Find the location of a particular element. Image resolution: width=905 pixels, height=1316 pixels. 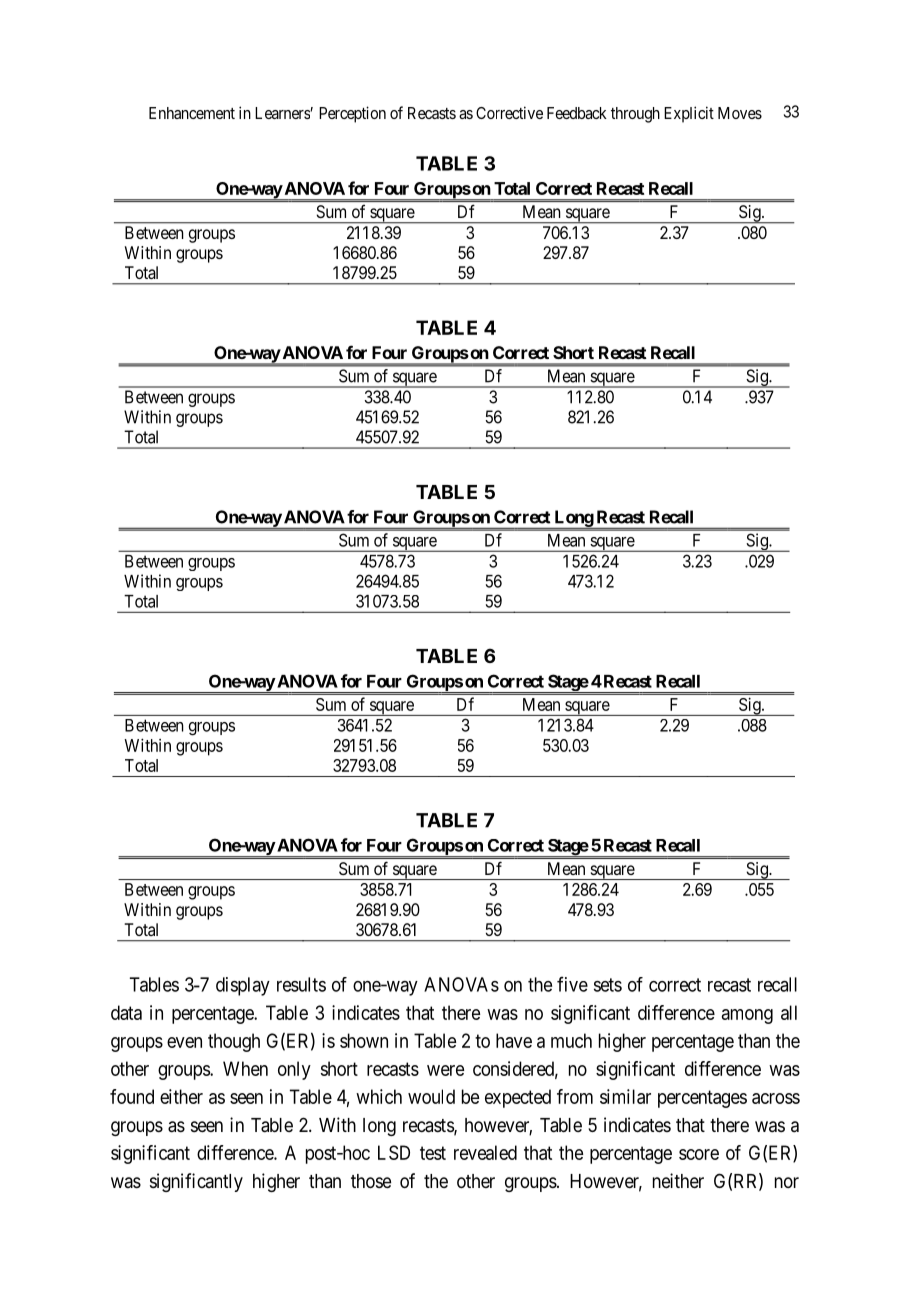

Explicit is located at coordinates (689, 114).
